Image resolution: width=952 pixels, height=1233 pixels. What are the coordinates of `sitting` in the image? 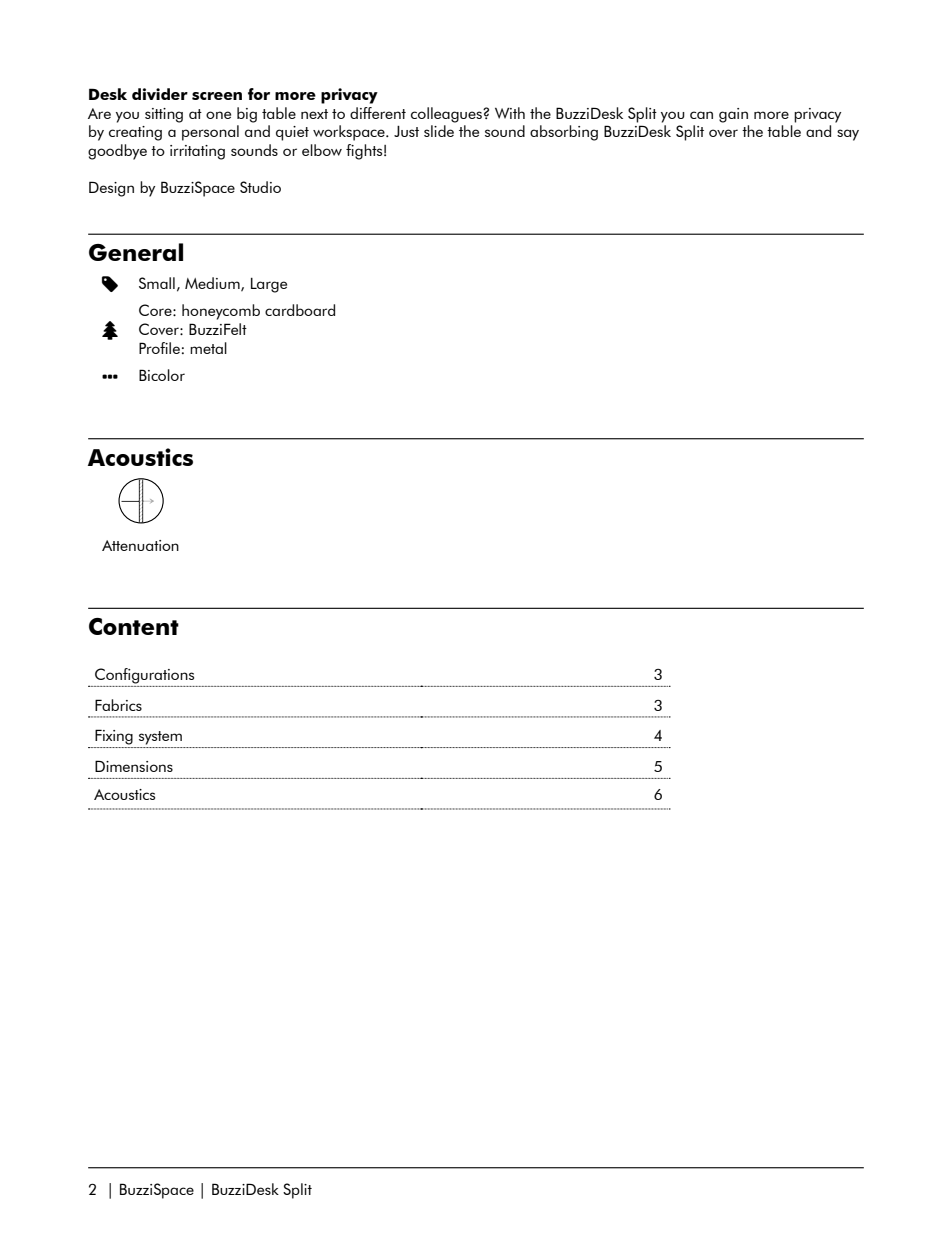 It's located at (164, 115).
